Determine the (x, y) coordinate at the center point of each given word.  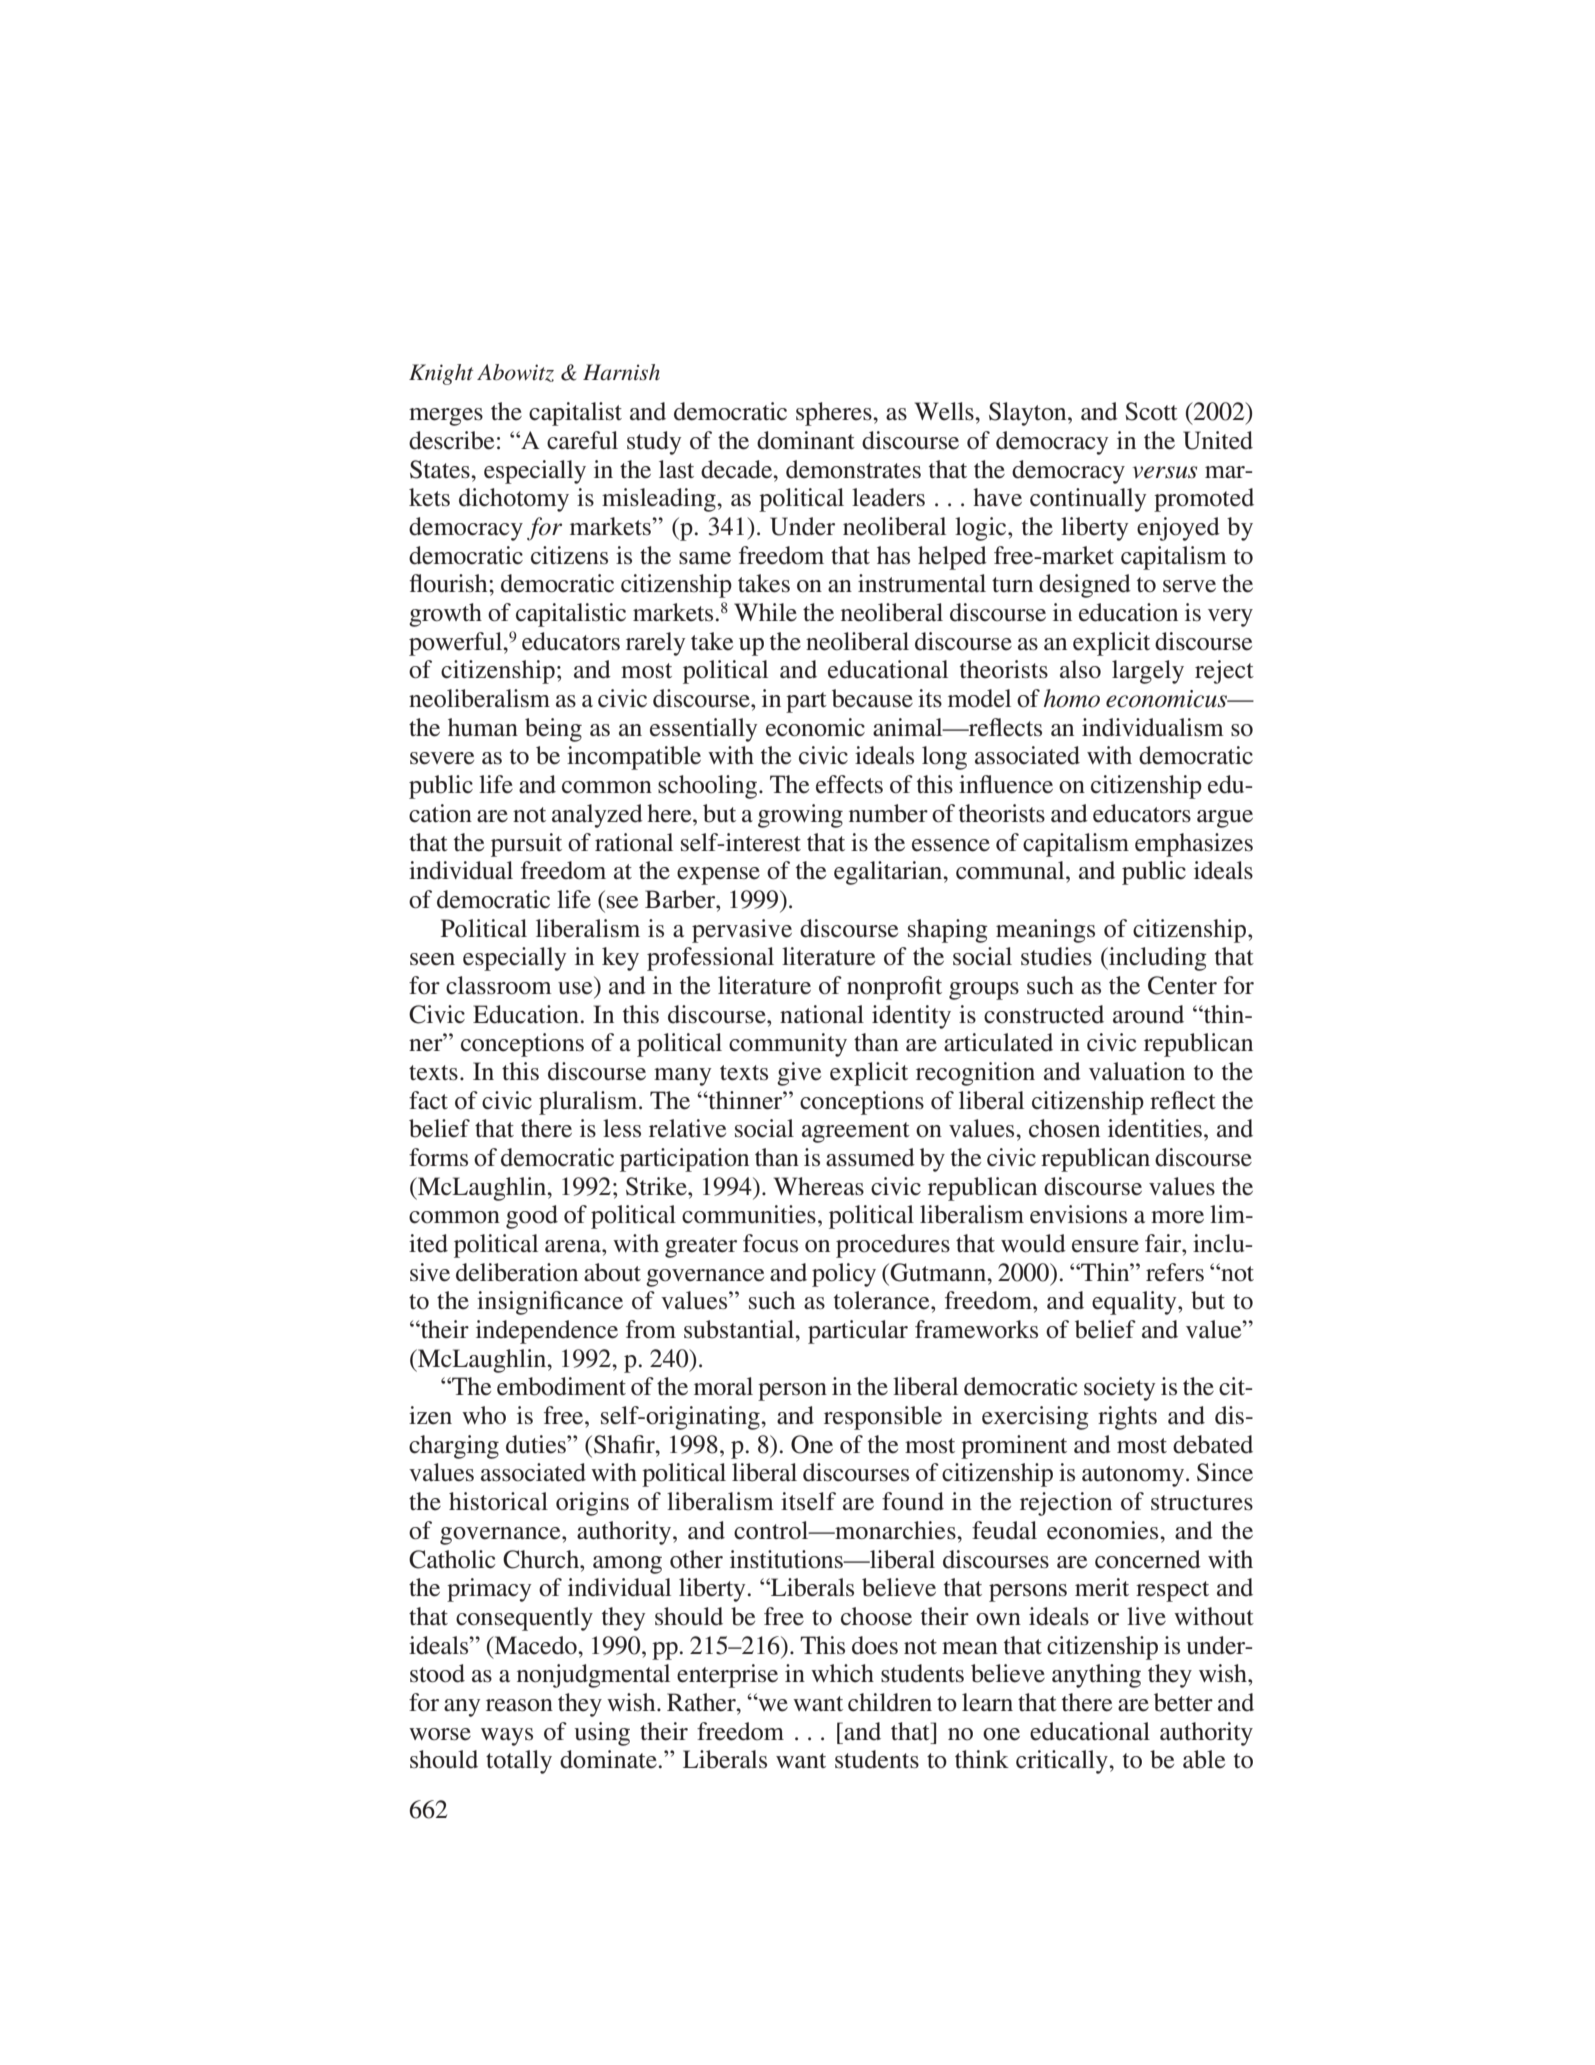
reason (519, 1705)
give (799, 1074)
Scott (1151, 411)
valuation (1137, 1071)
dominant (806, 440)
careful (582, 440)
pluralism (589, 1103)
